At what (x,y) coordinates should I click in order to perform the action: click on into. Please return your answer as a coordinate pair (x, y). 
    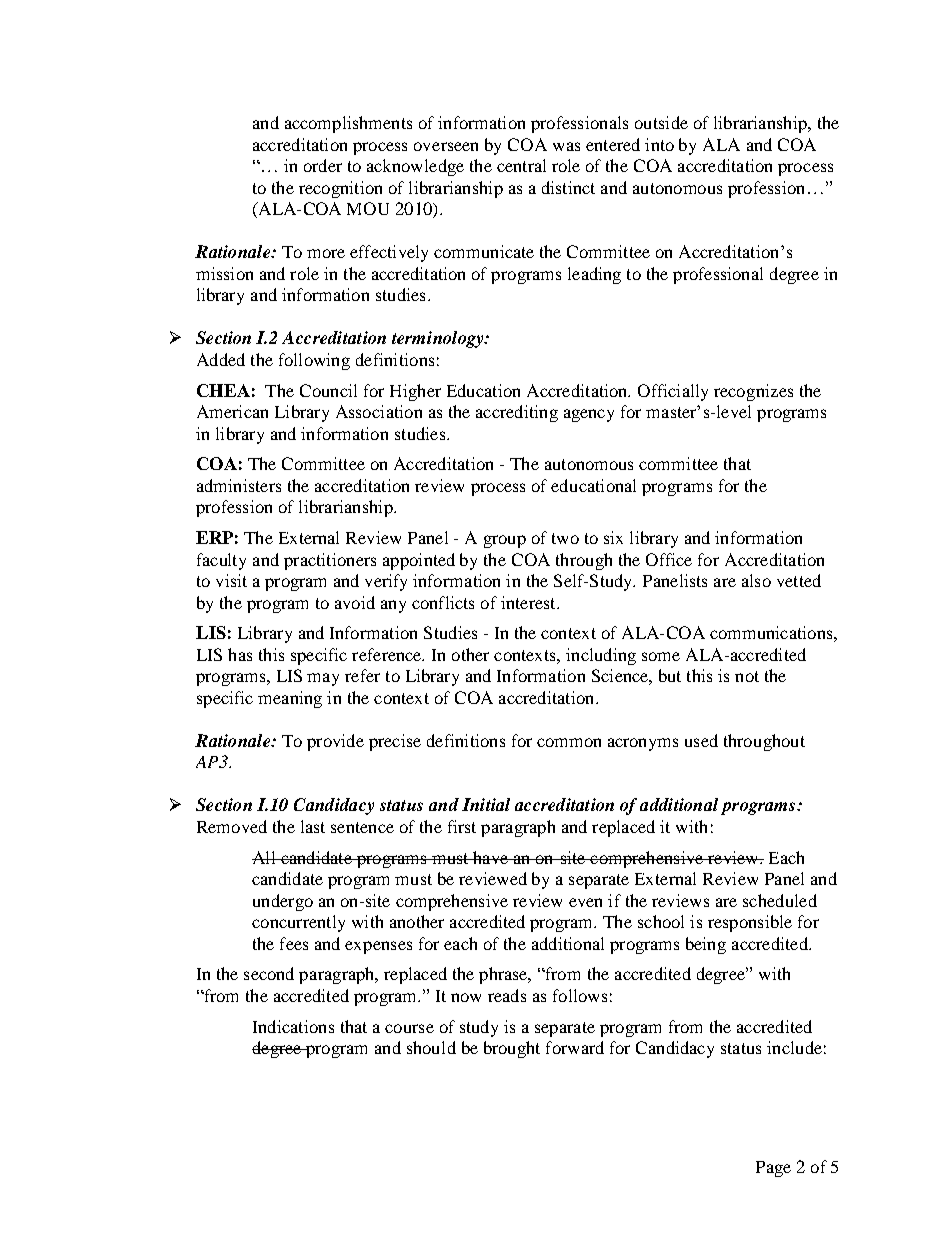
    Looking at the image, I should click on (659, 144).
